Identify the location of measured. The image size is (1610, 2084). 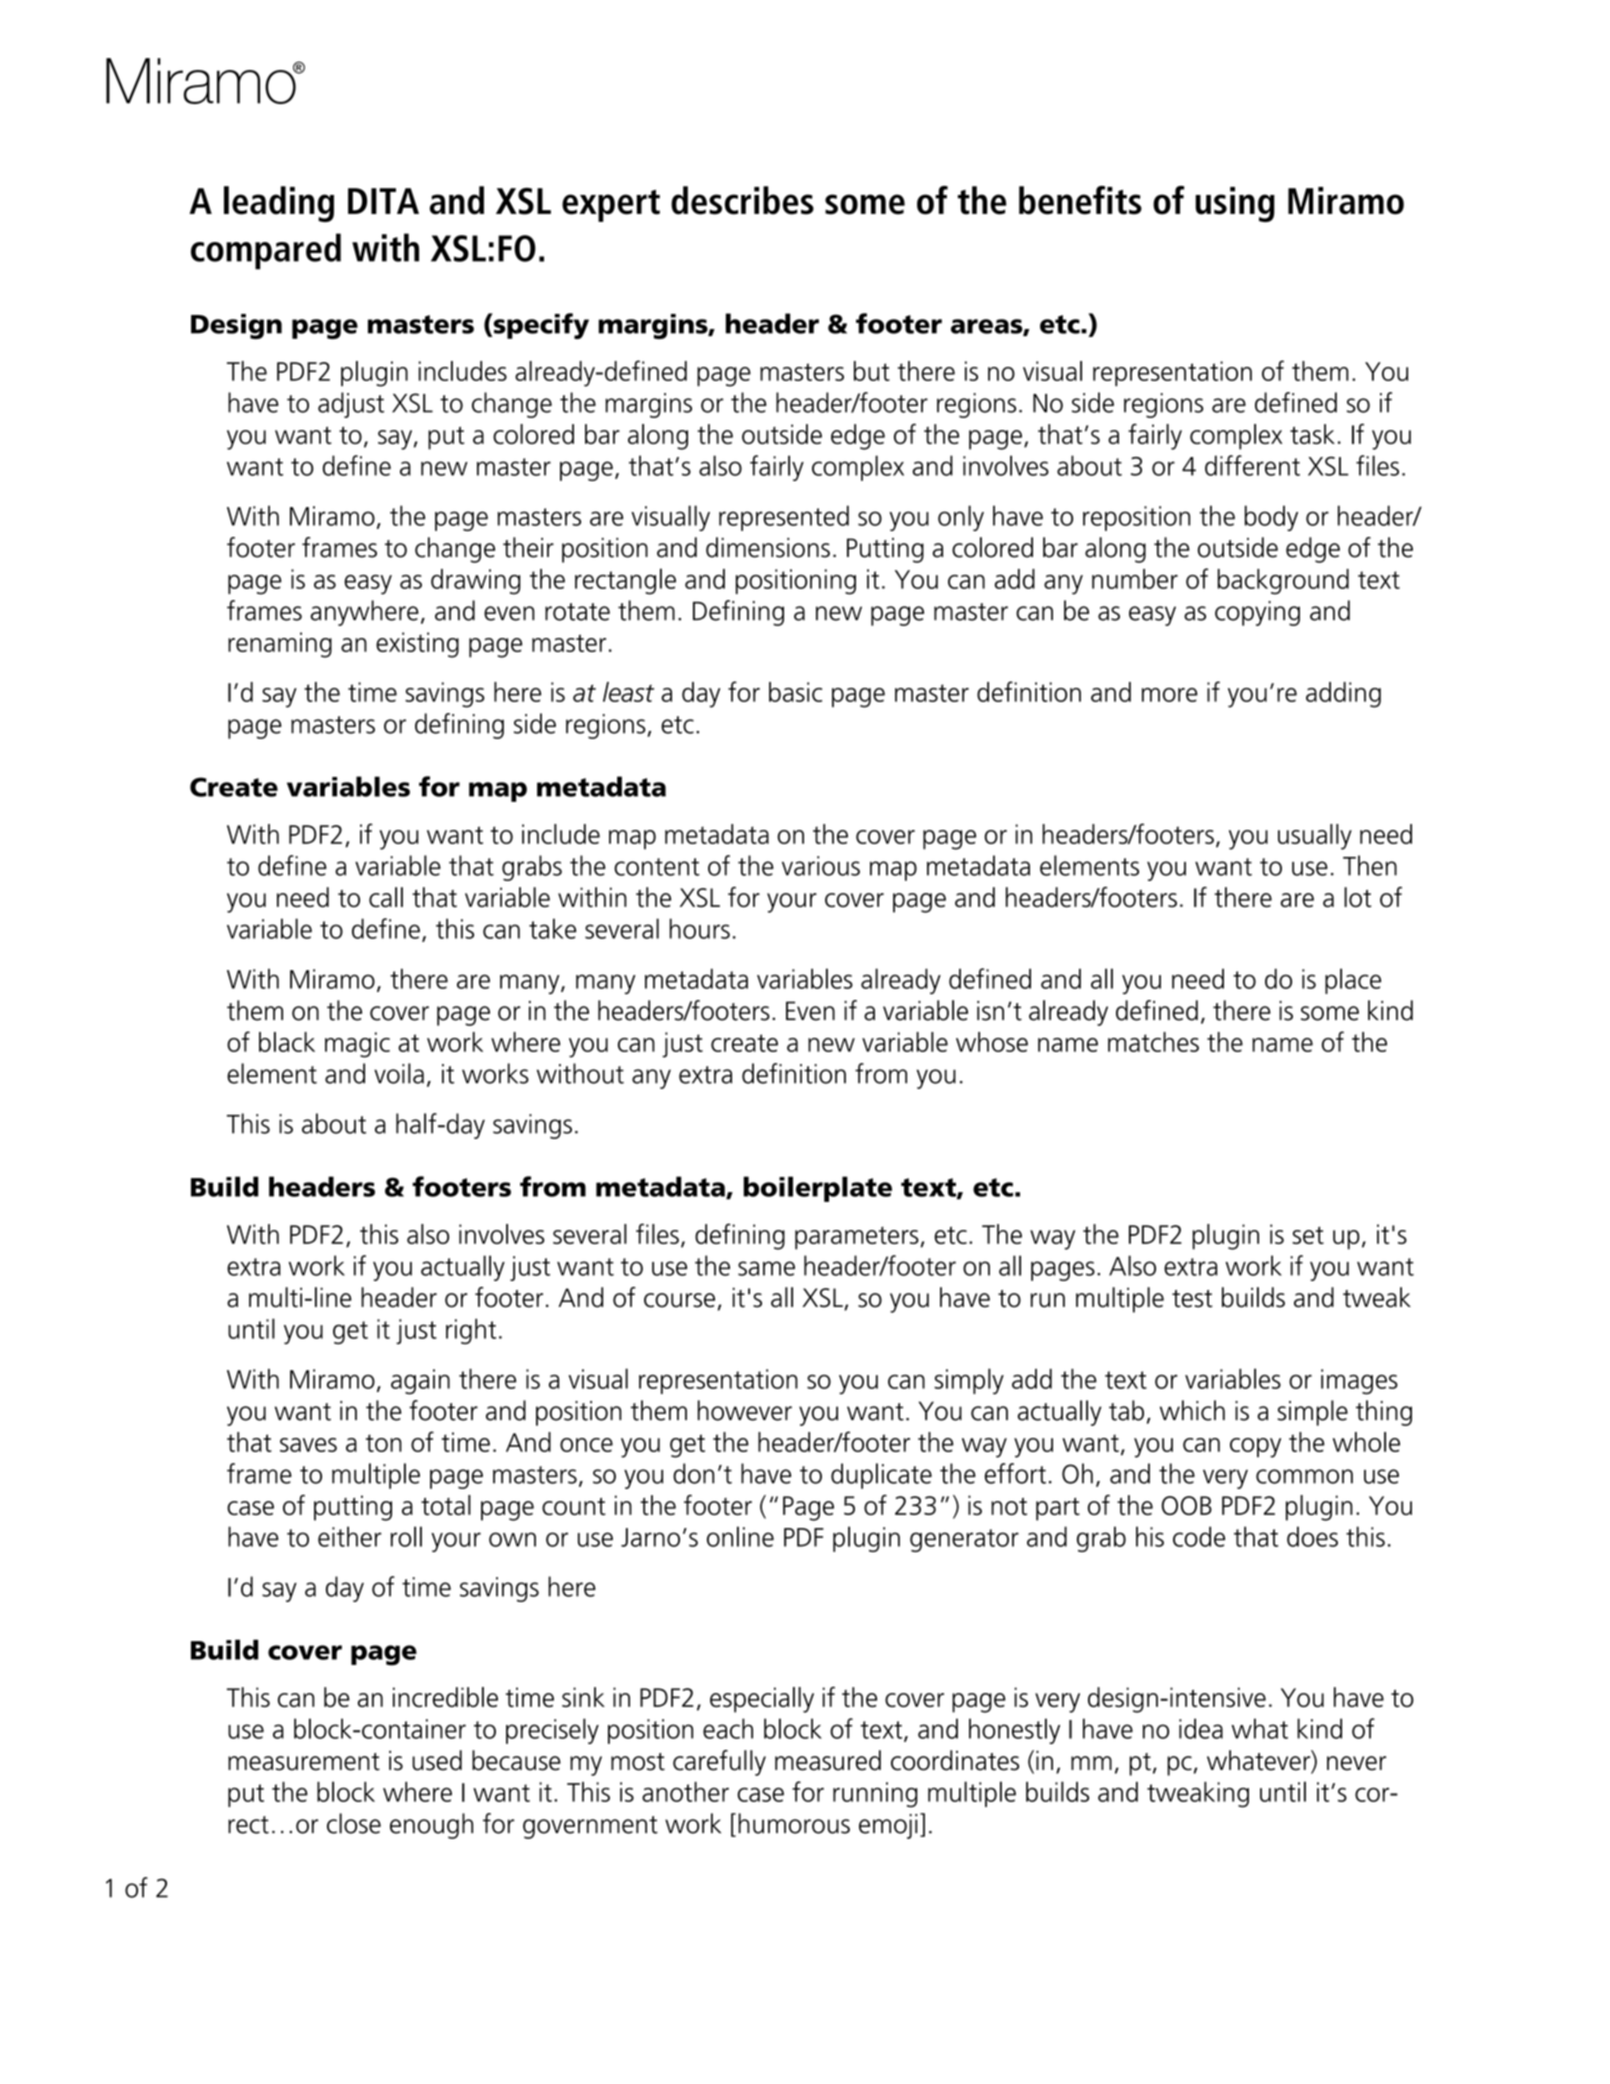
(828, 1760).
